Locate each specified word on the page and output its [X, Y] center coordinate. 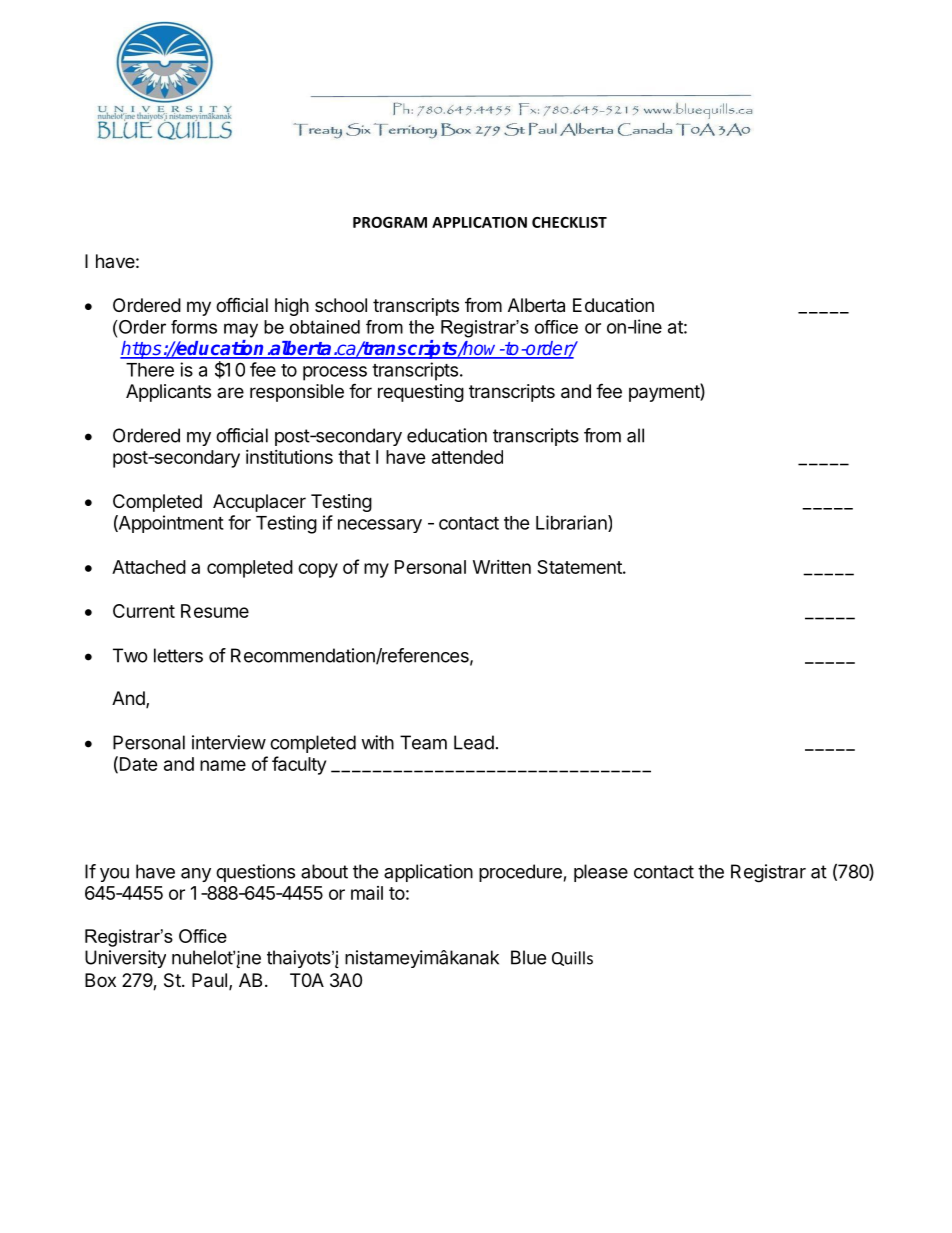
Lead [474, 742]
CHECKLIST [569, 222]
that [354, 457]
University [125, 959]
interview [229, 742]
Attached [149, 567]
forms [194, 327]
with [377, 742]
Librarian [572, 523]
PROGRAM [390, 222]
